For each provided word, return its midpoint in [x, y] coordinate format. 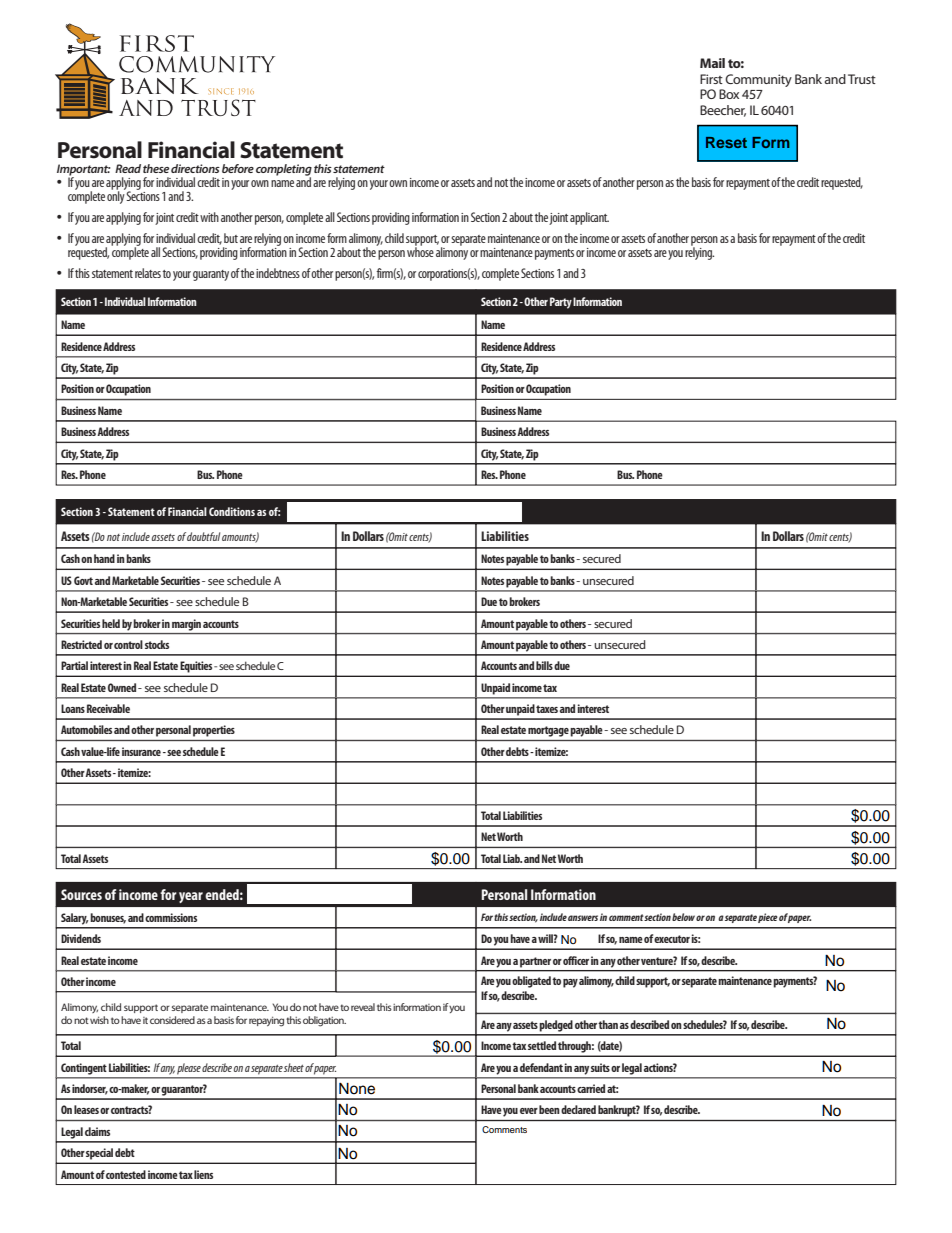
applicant [589, 218]
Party [561, 303]
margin [186, 625]
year [191, 897]
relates [148, 273]
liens [203, 1174]
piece [768, 918]
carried [591, 1088]
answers [583, 918]
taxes [547, 709]
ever [529, 1111]
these [156, 168]
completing [284, 171]
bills [544, 665]
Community [758, 80]
